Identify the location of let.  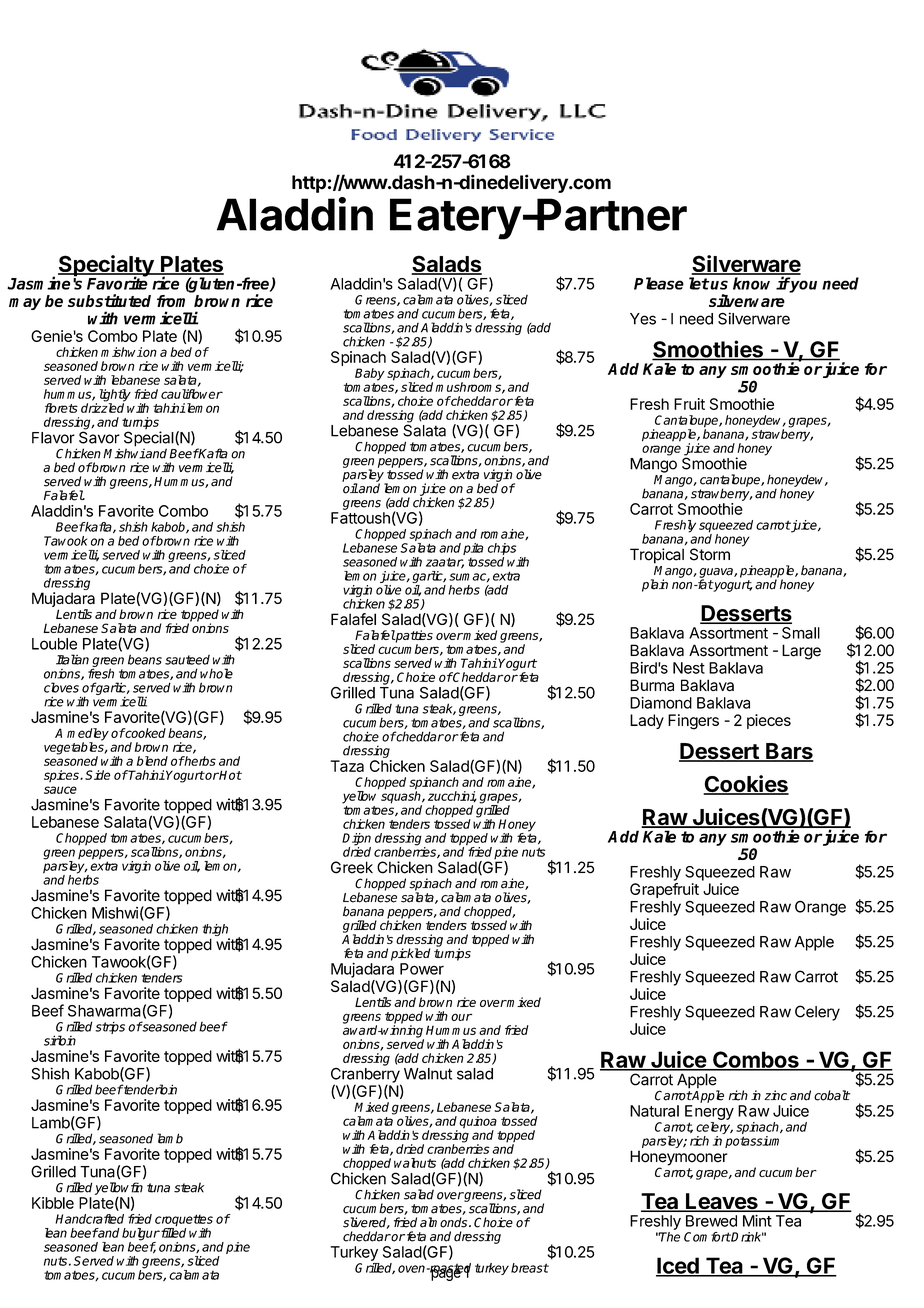
(699, 283).
